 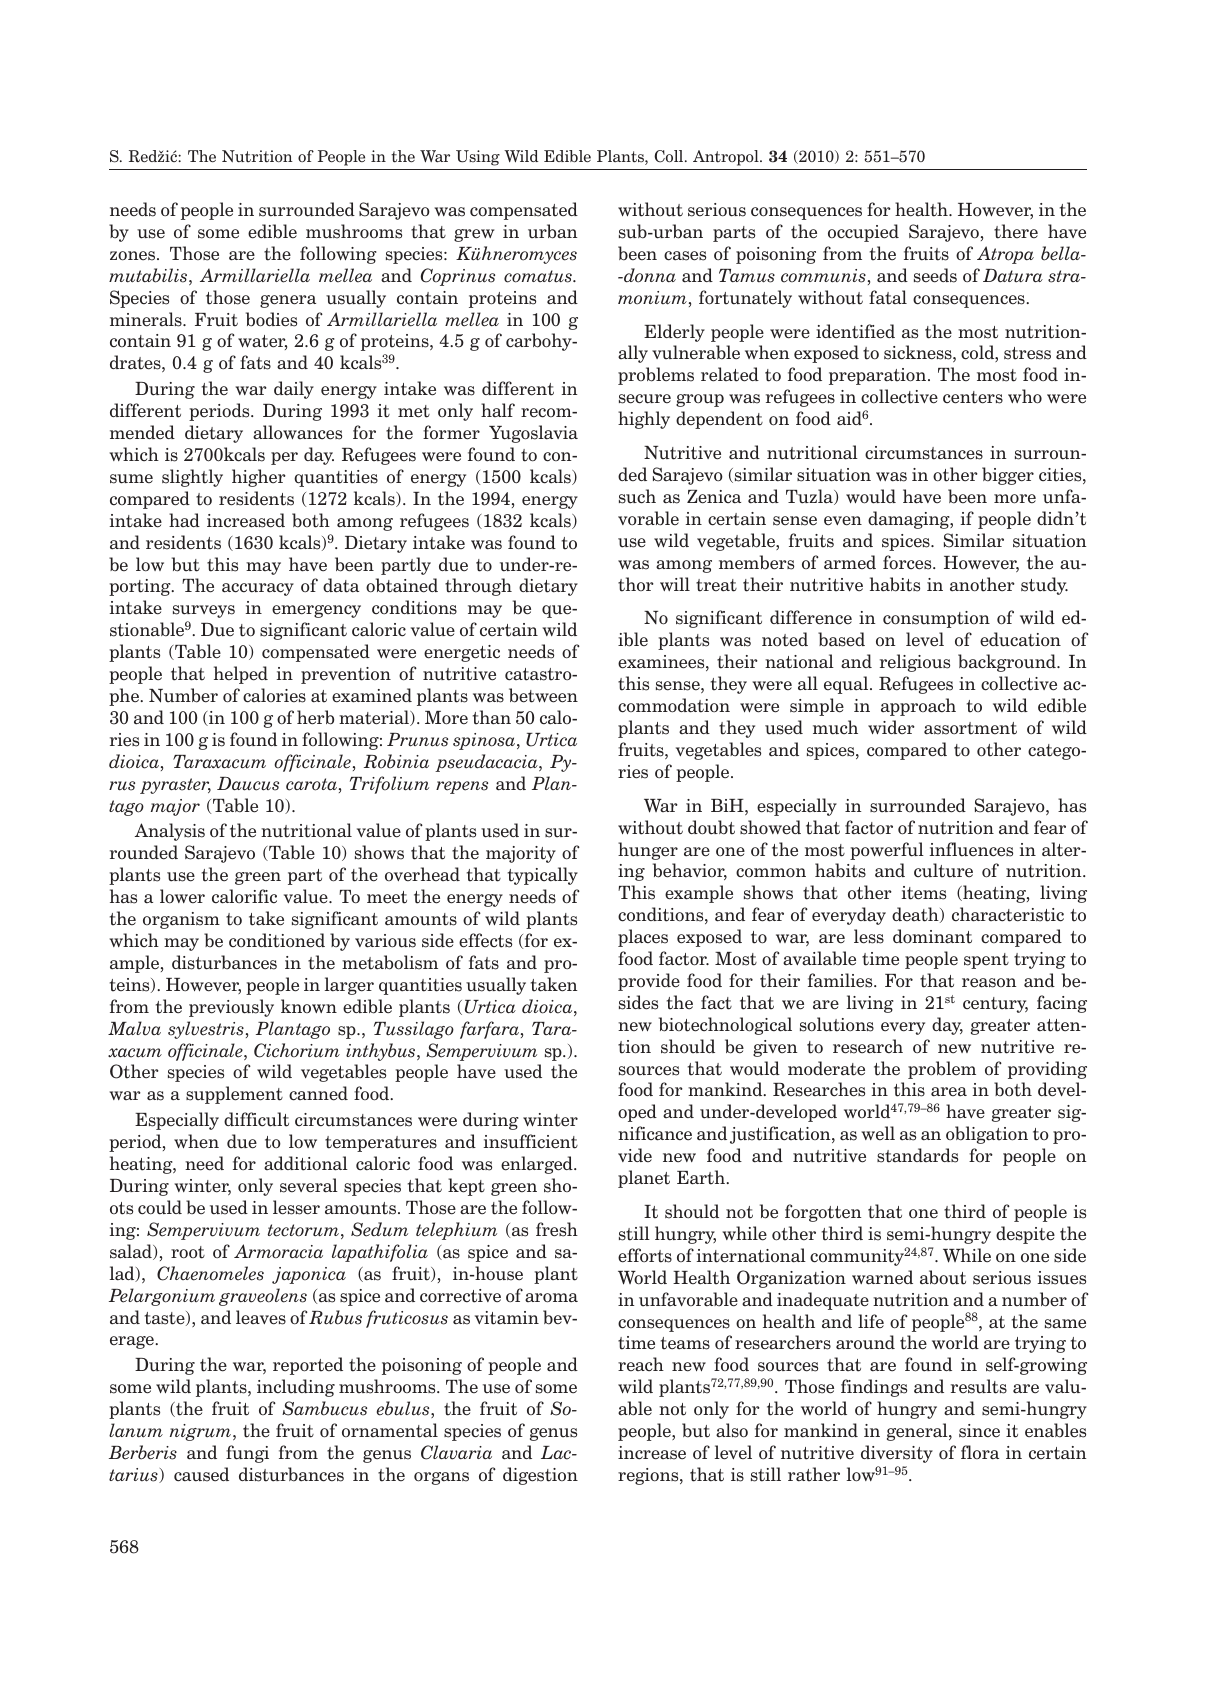 What do you see at coordinates (685, 256) in the screenshot?
I see `cases` at bounding box center [685, 256].
